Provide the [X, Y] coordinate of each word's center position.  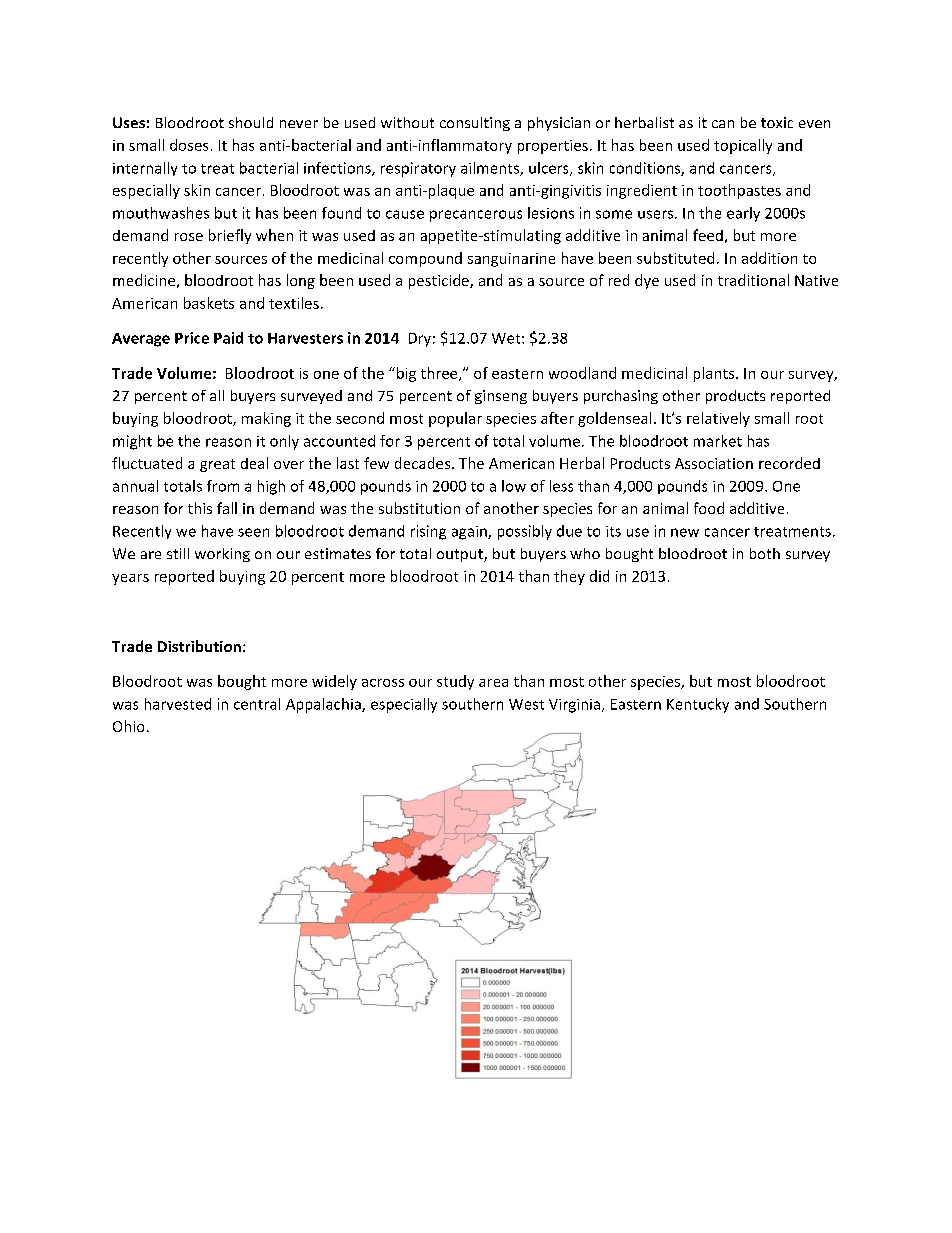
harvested [178, 704]
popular [455, 419]
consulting [475, 124]
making [266, 419]
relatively [718, 419]
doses [189, 145]
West [526, 704]
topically [743, 146]
